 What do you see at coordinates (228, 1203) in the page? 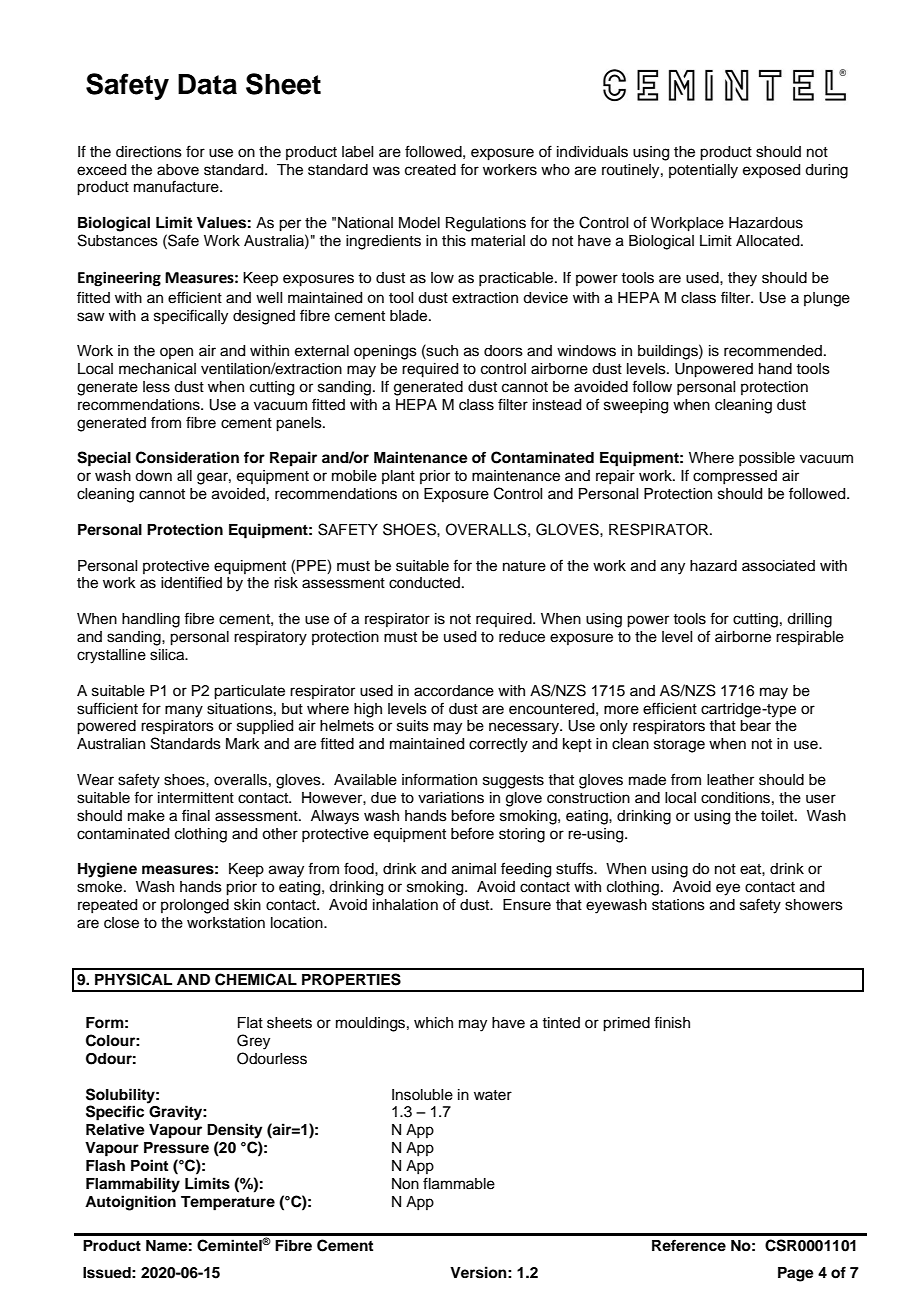
I see `Temperature` at bounding box center [228, 1203].
